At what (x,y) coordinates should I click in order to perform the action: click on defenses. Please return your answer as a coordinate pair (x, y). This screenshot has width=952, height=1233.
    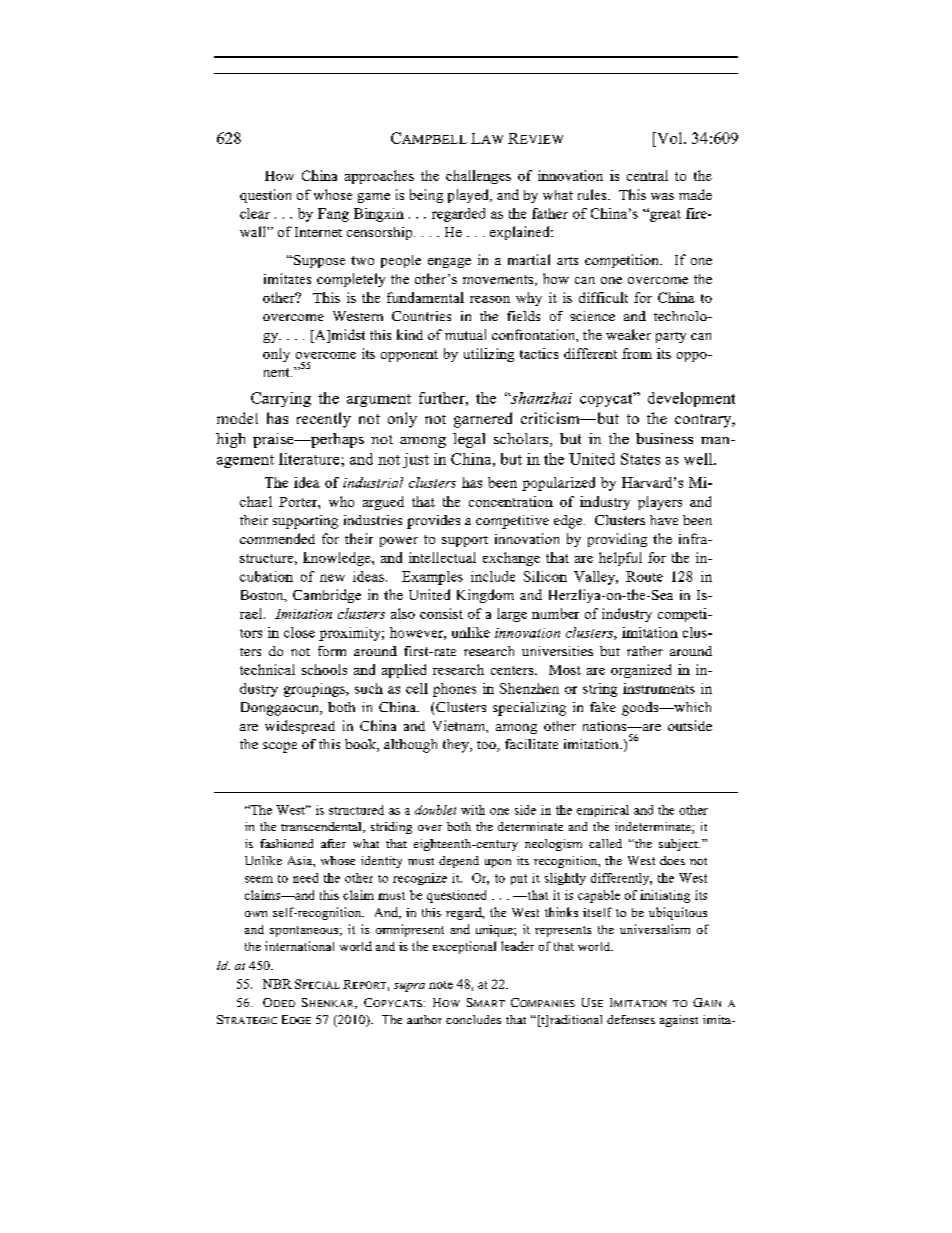
    Looking at the image, I should click on (631, 1019).
